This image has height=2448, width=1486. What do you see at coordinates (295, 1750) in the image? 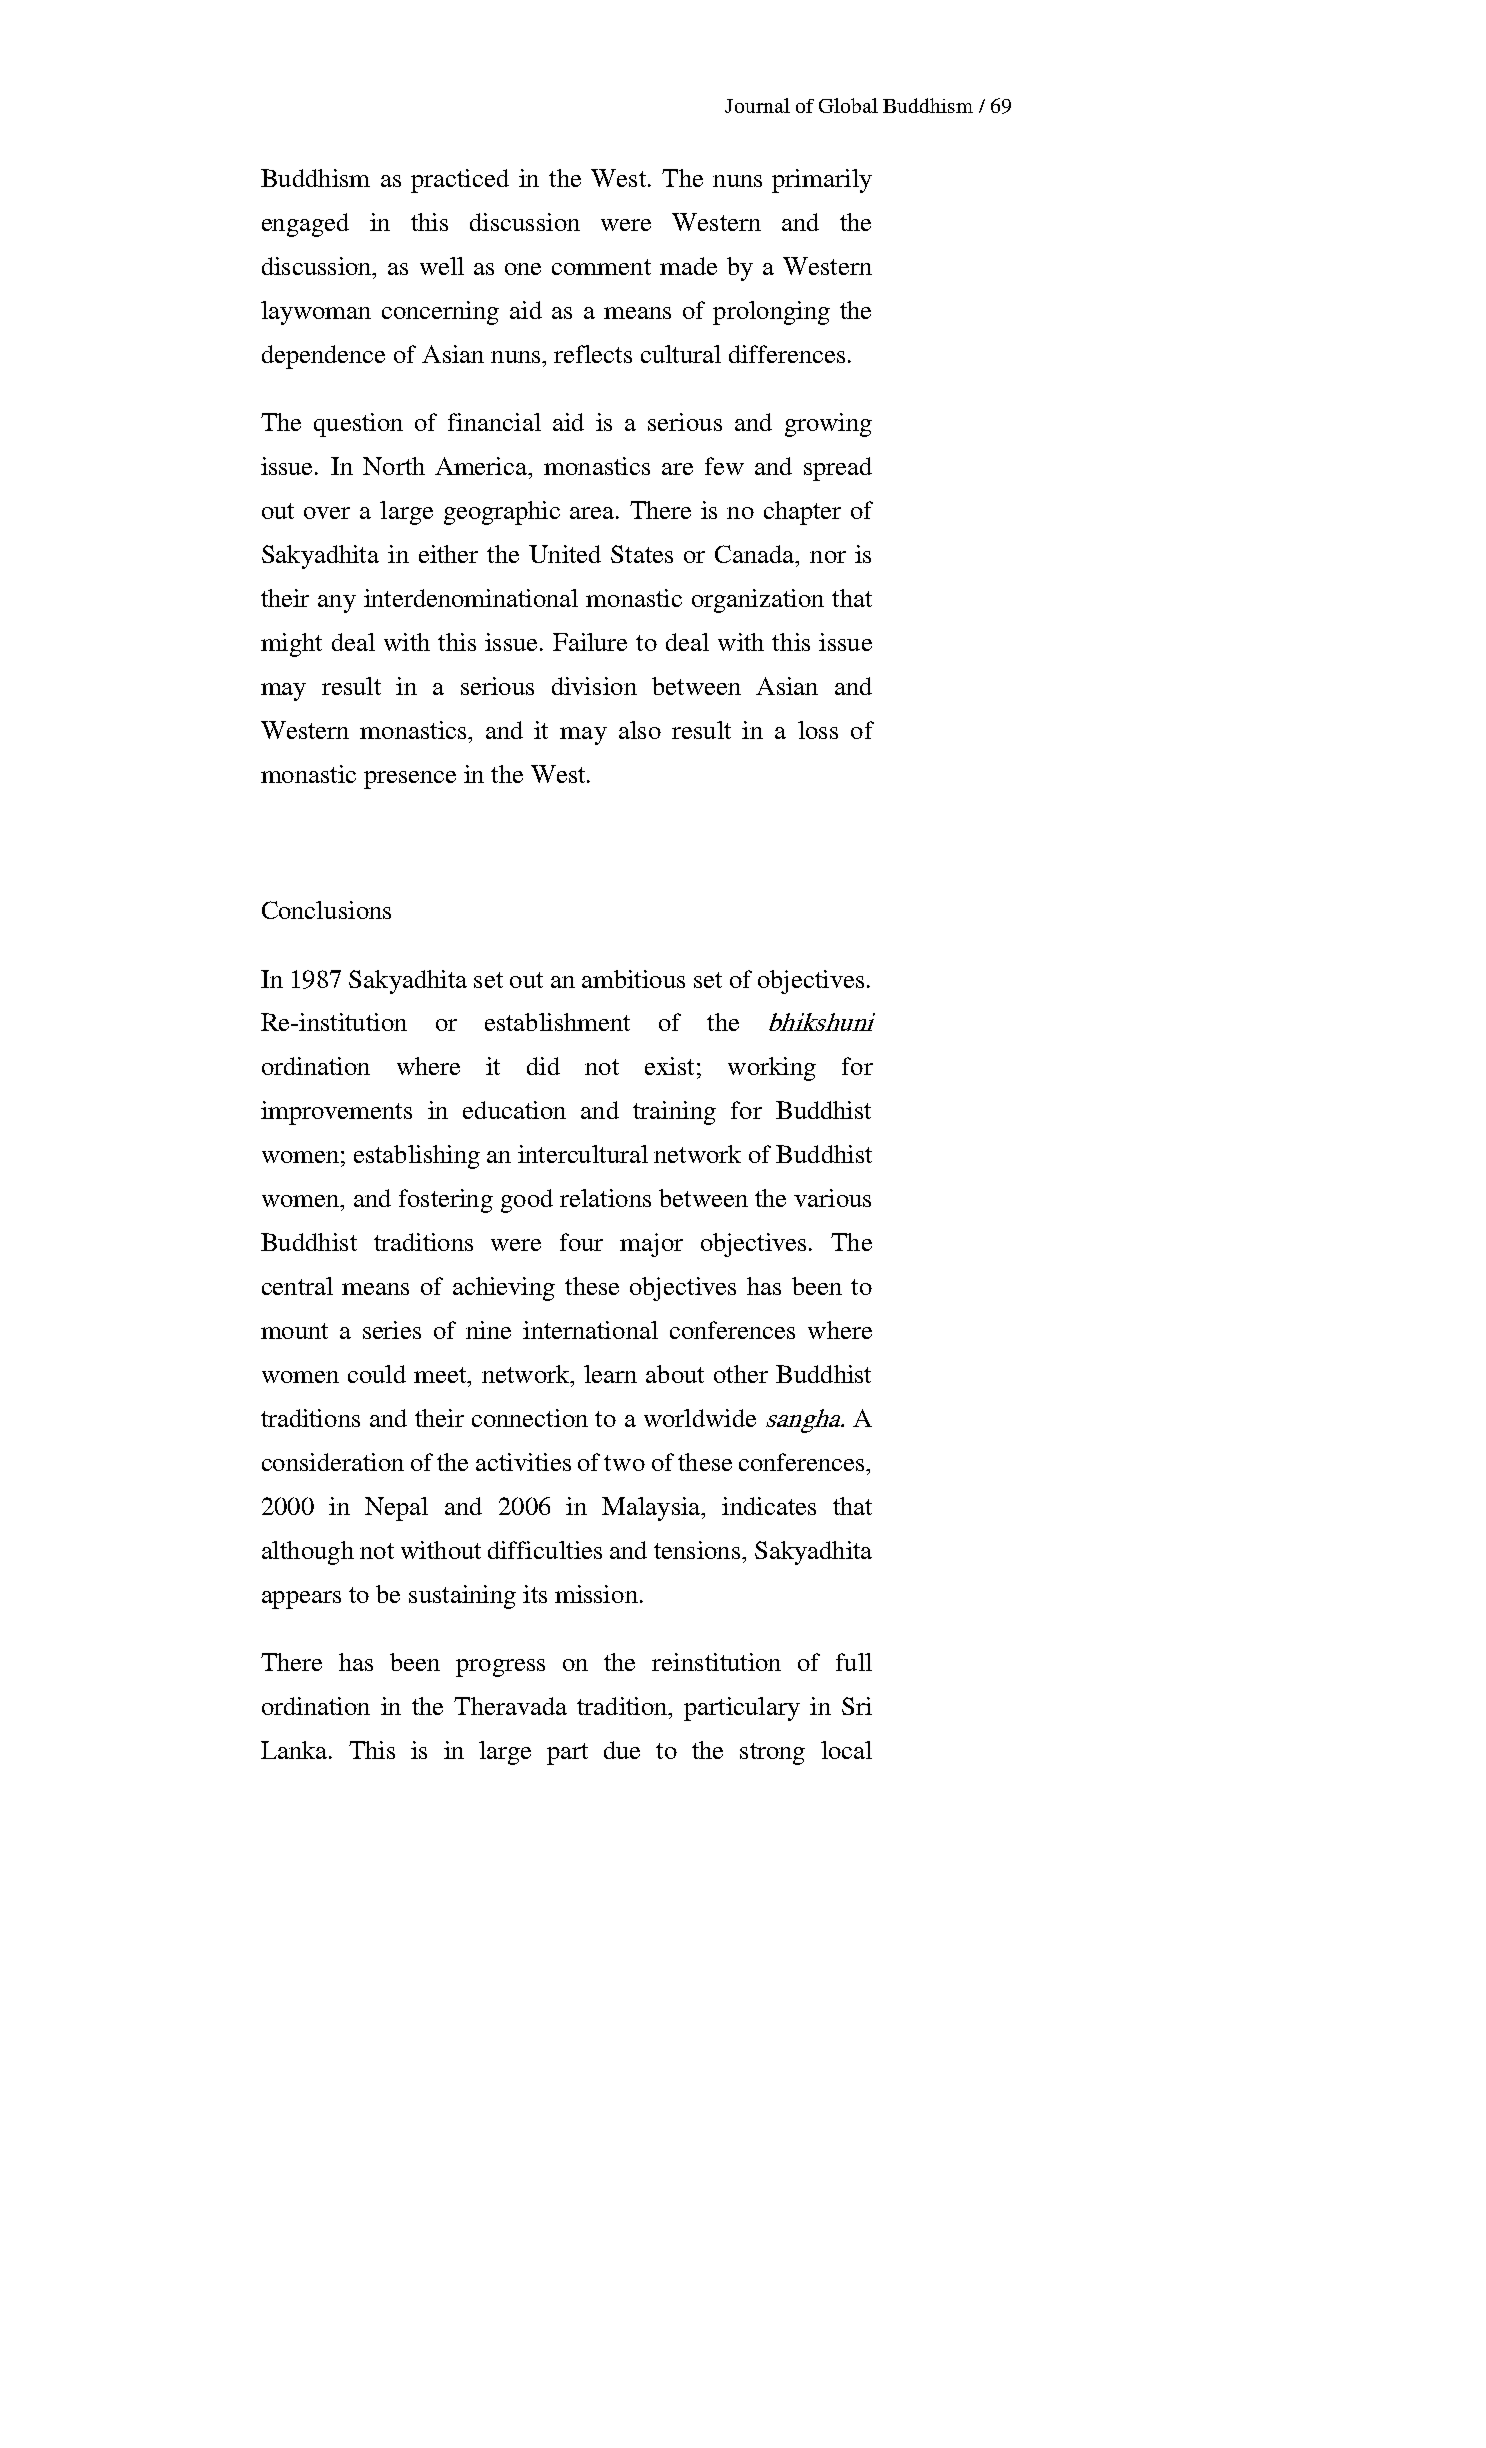
I see `Lanka` at bounding box center [295, 1750].
